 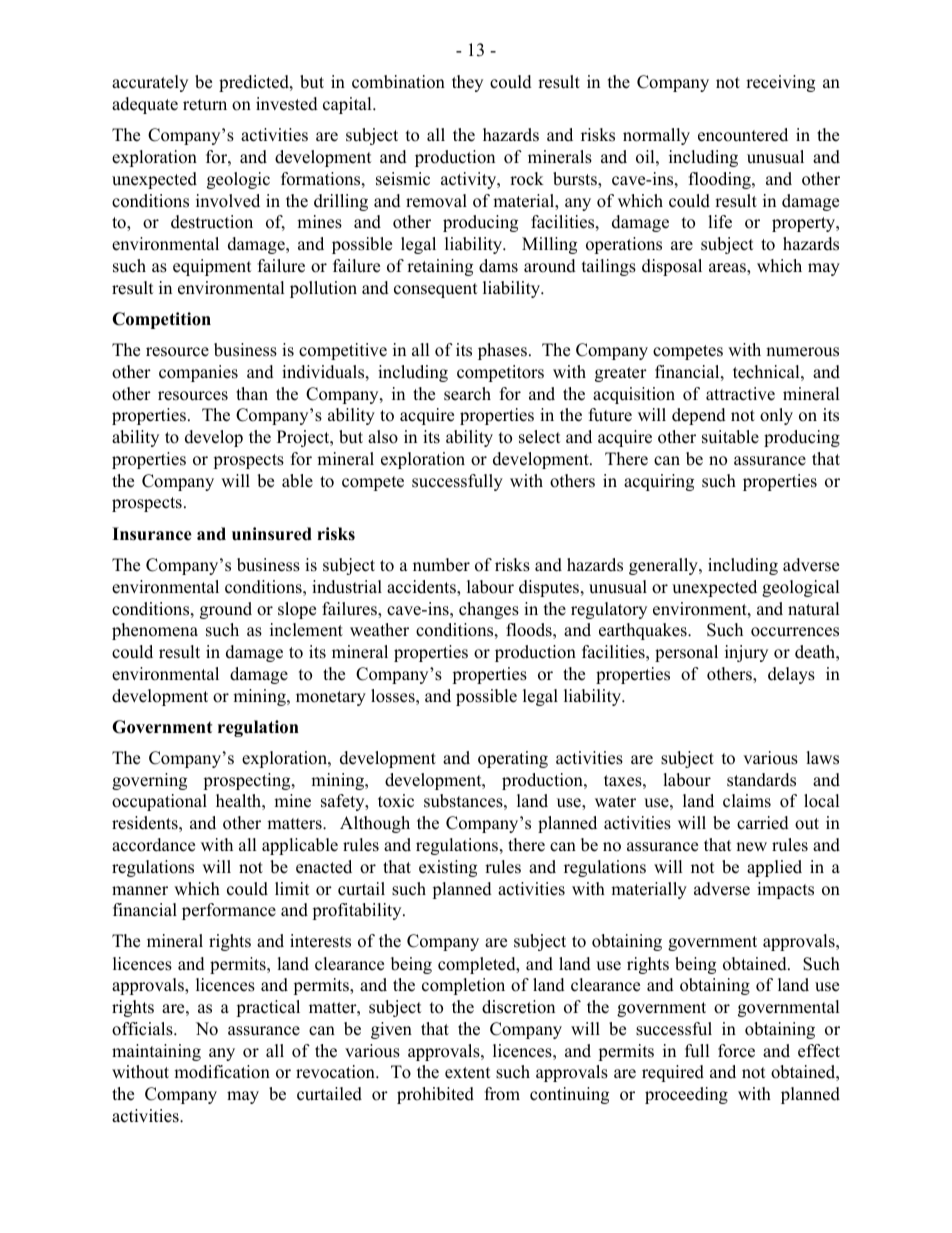 I want to click on changes, so click(x=489, y=610).
